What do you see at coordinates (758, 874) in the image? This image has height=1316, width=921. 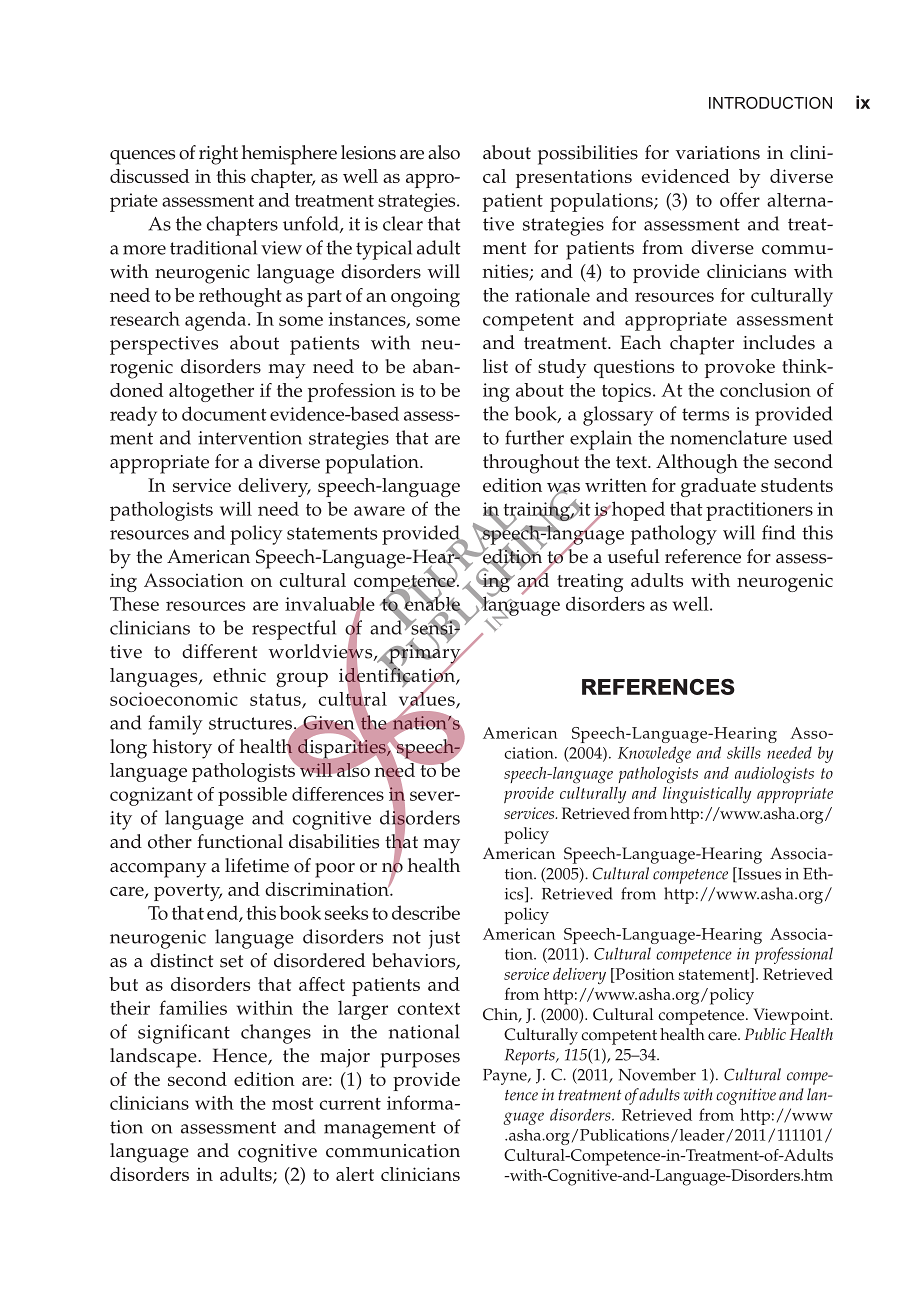 I see `Issues` at bounding box center [758, 874].
